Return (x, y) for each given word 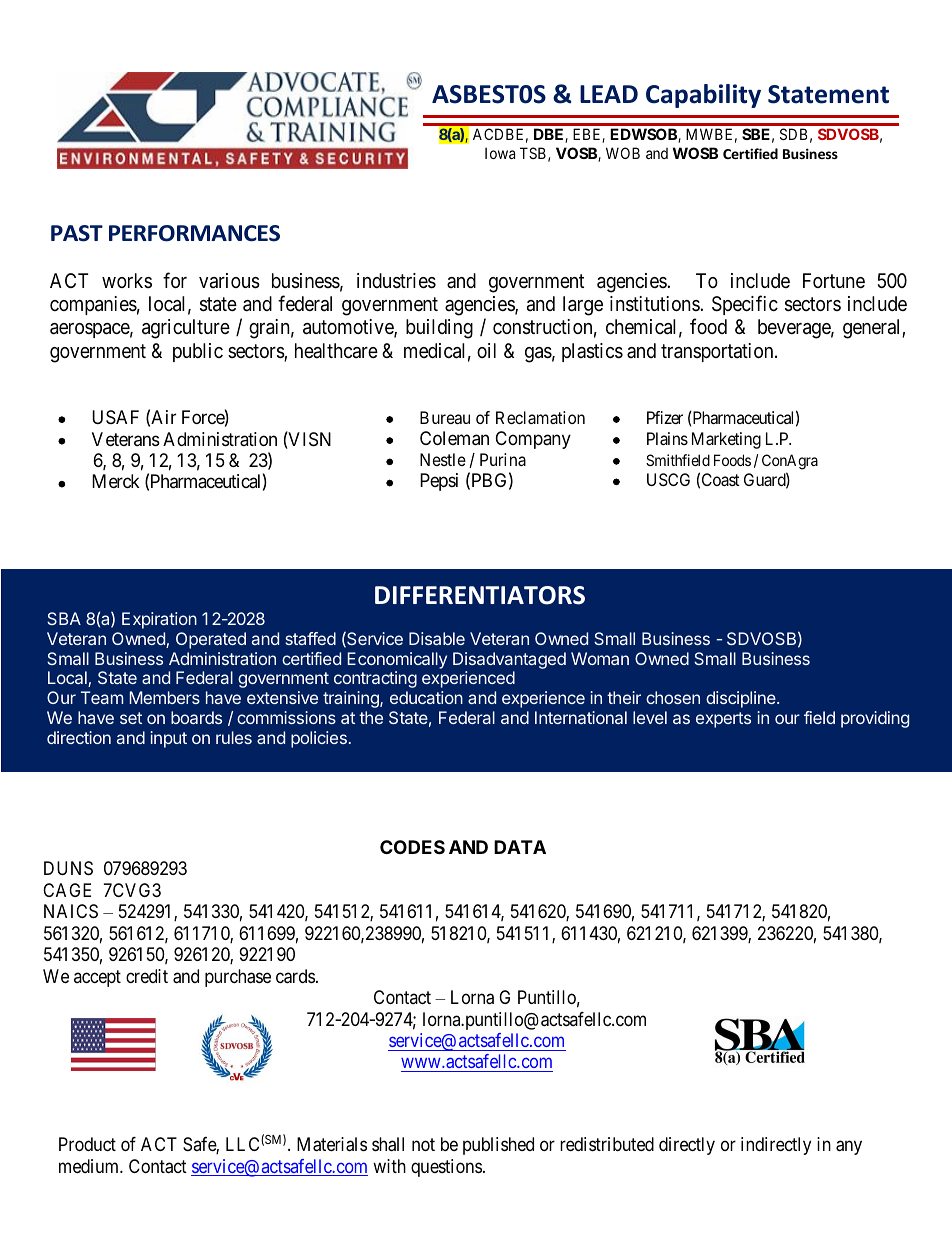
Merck (116, 481)
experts (723, 720)
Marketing (726, 440)
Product (87, 1144)
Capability (703, 96)
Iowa (500, 153)
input (168, 739)
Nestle (443, 459)
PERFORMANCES (194, 233)
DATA (520, 847)
